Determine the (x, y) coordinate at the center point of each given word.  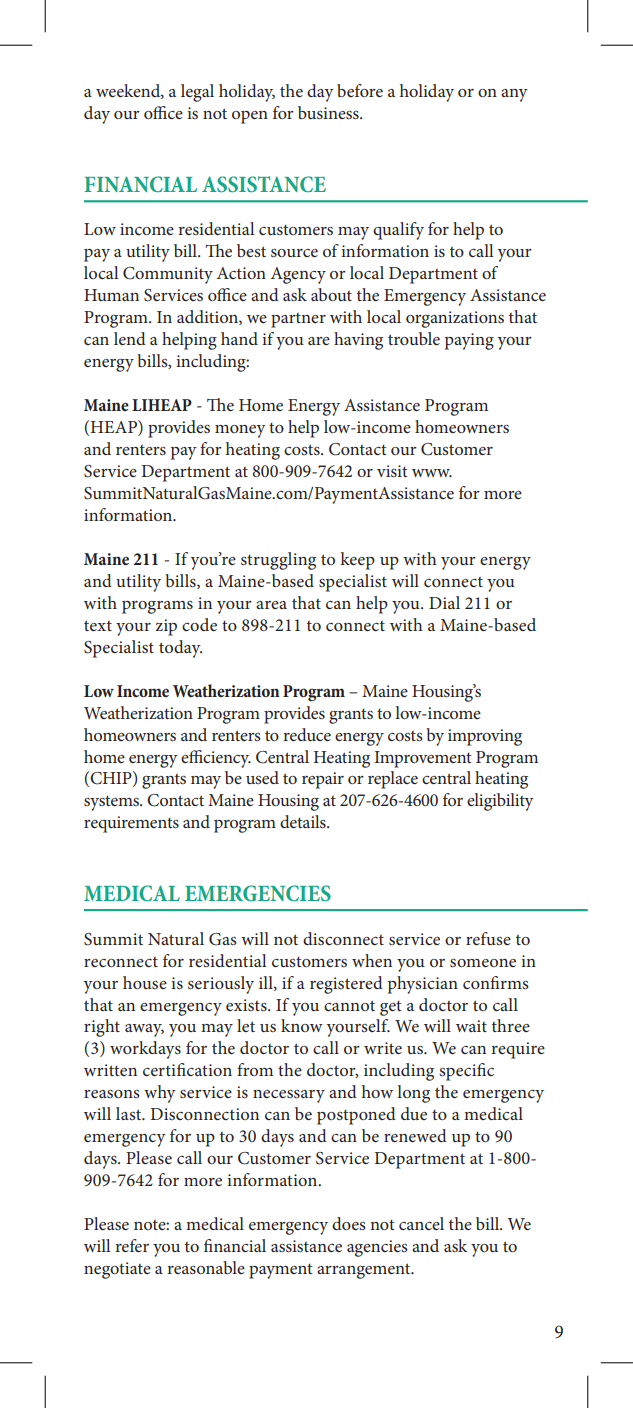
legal (197, 93)
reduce (307, 734)
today (180, 649)
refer (132, 1245)
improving (485, 737)
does (349, 1223)
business (329, 112)
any (514, 95)
